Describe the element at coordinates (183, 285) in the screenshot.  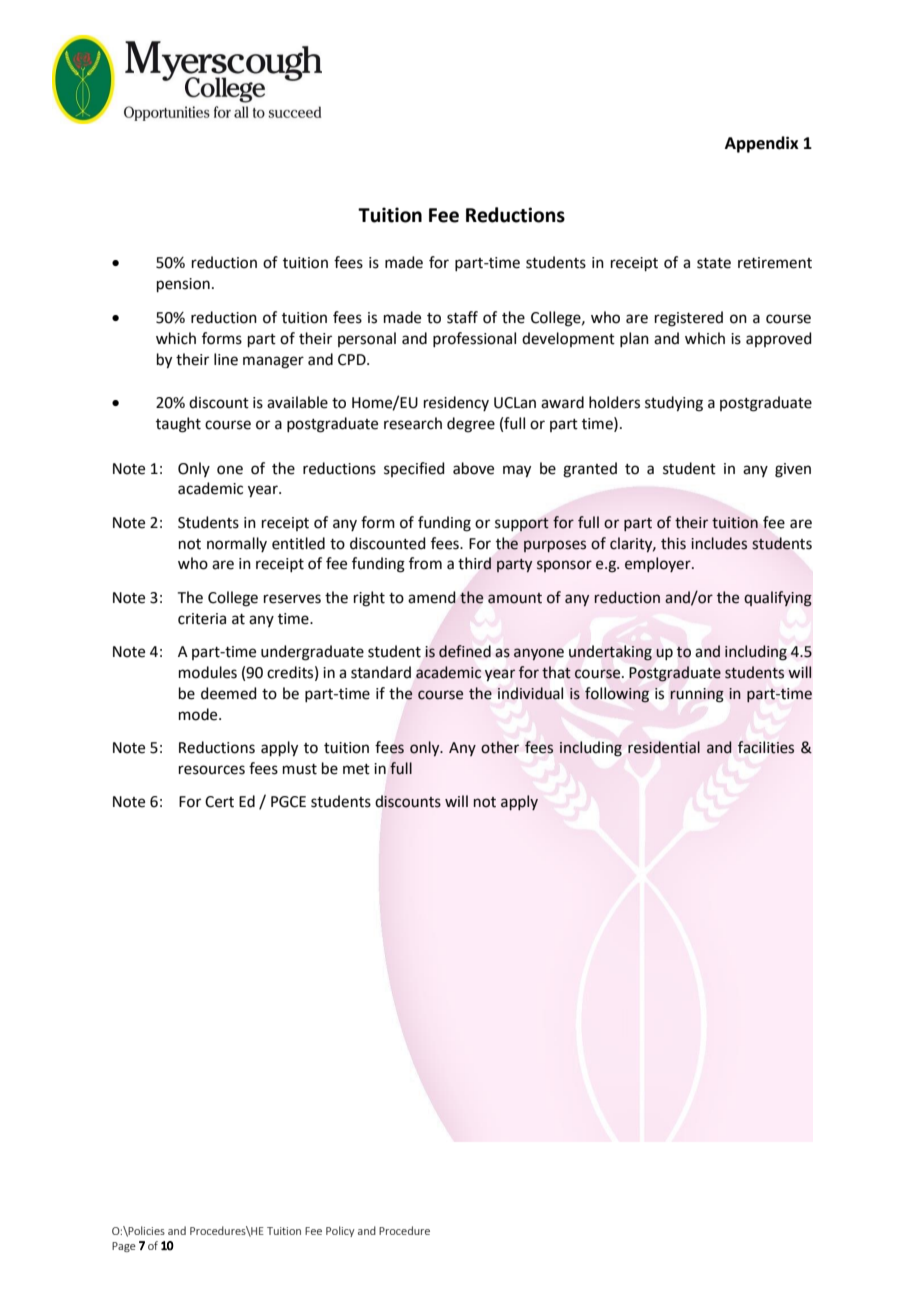
I see `pension` at that location.
